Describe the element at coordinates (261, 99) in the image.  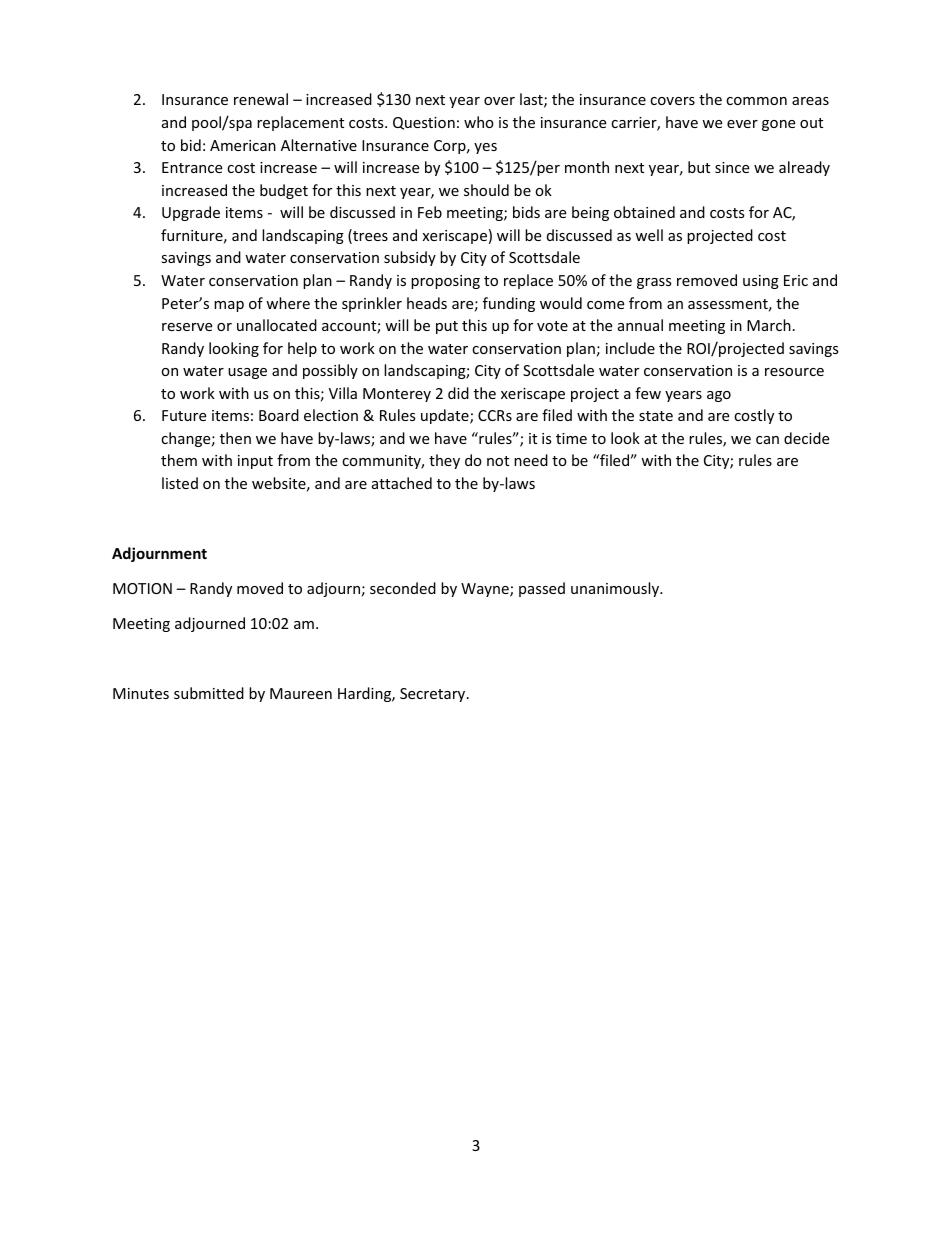
I see `renewal` at that location.
